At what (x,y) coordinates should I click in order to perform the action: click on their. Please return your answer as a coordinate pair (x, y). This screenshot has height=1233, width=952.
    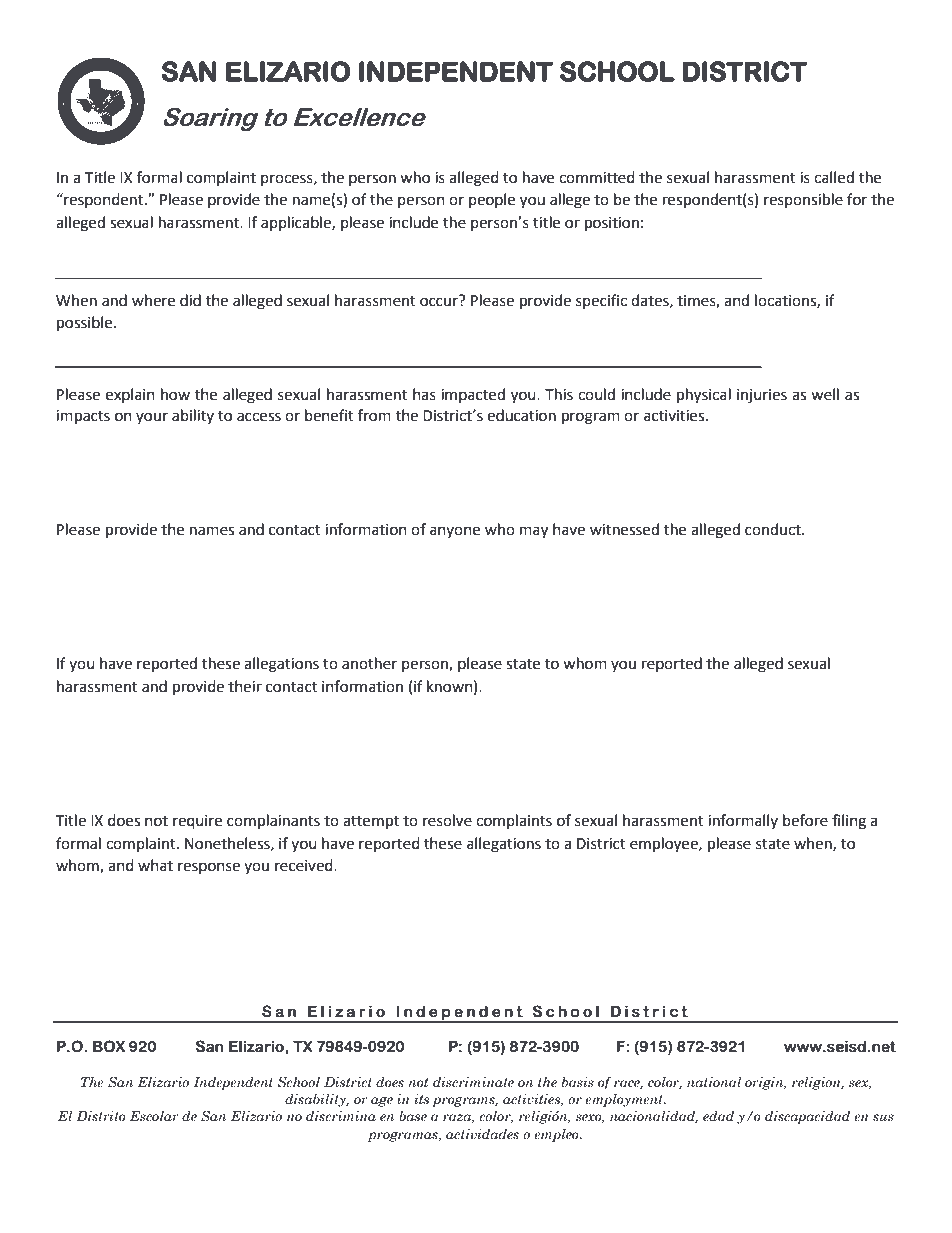
    Looking at the image, I should click on (245, 686).
